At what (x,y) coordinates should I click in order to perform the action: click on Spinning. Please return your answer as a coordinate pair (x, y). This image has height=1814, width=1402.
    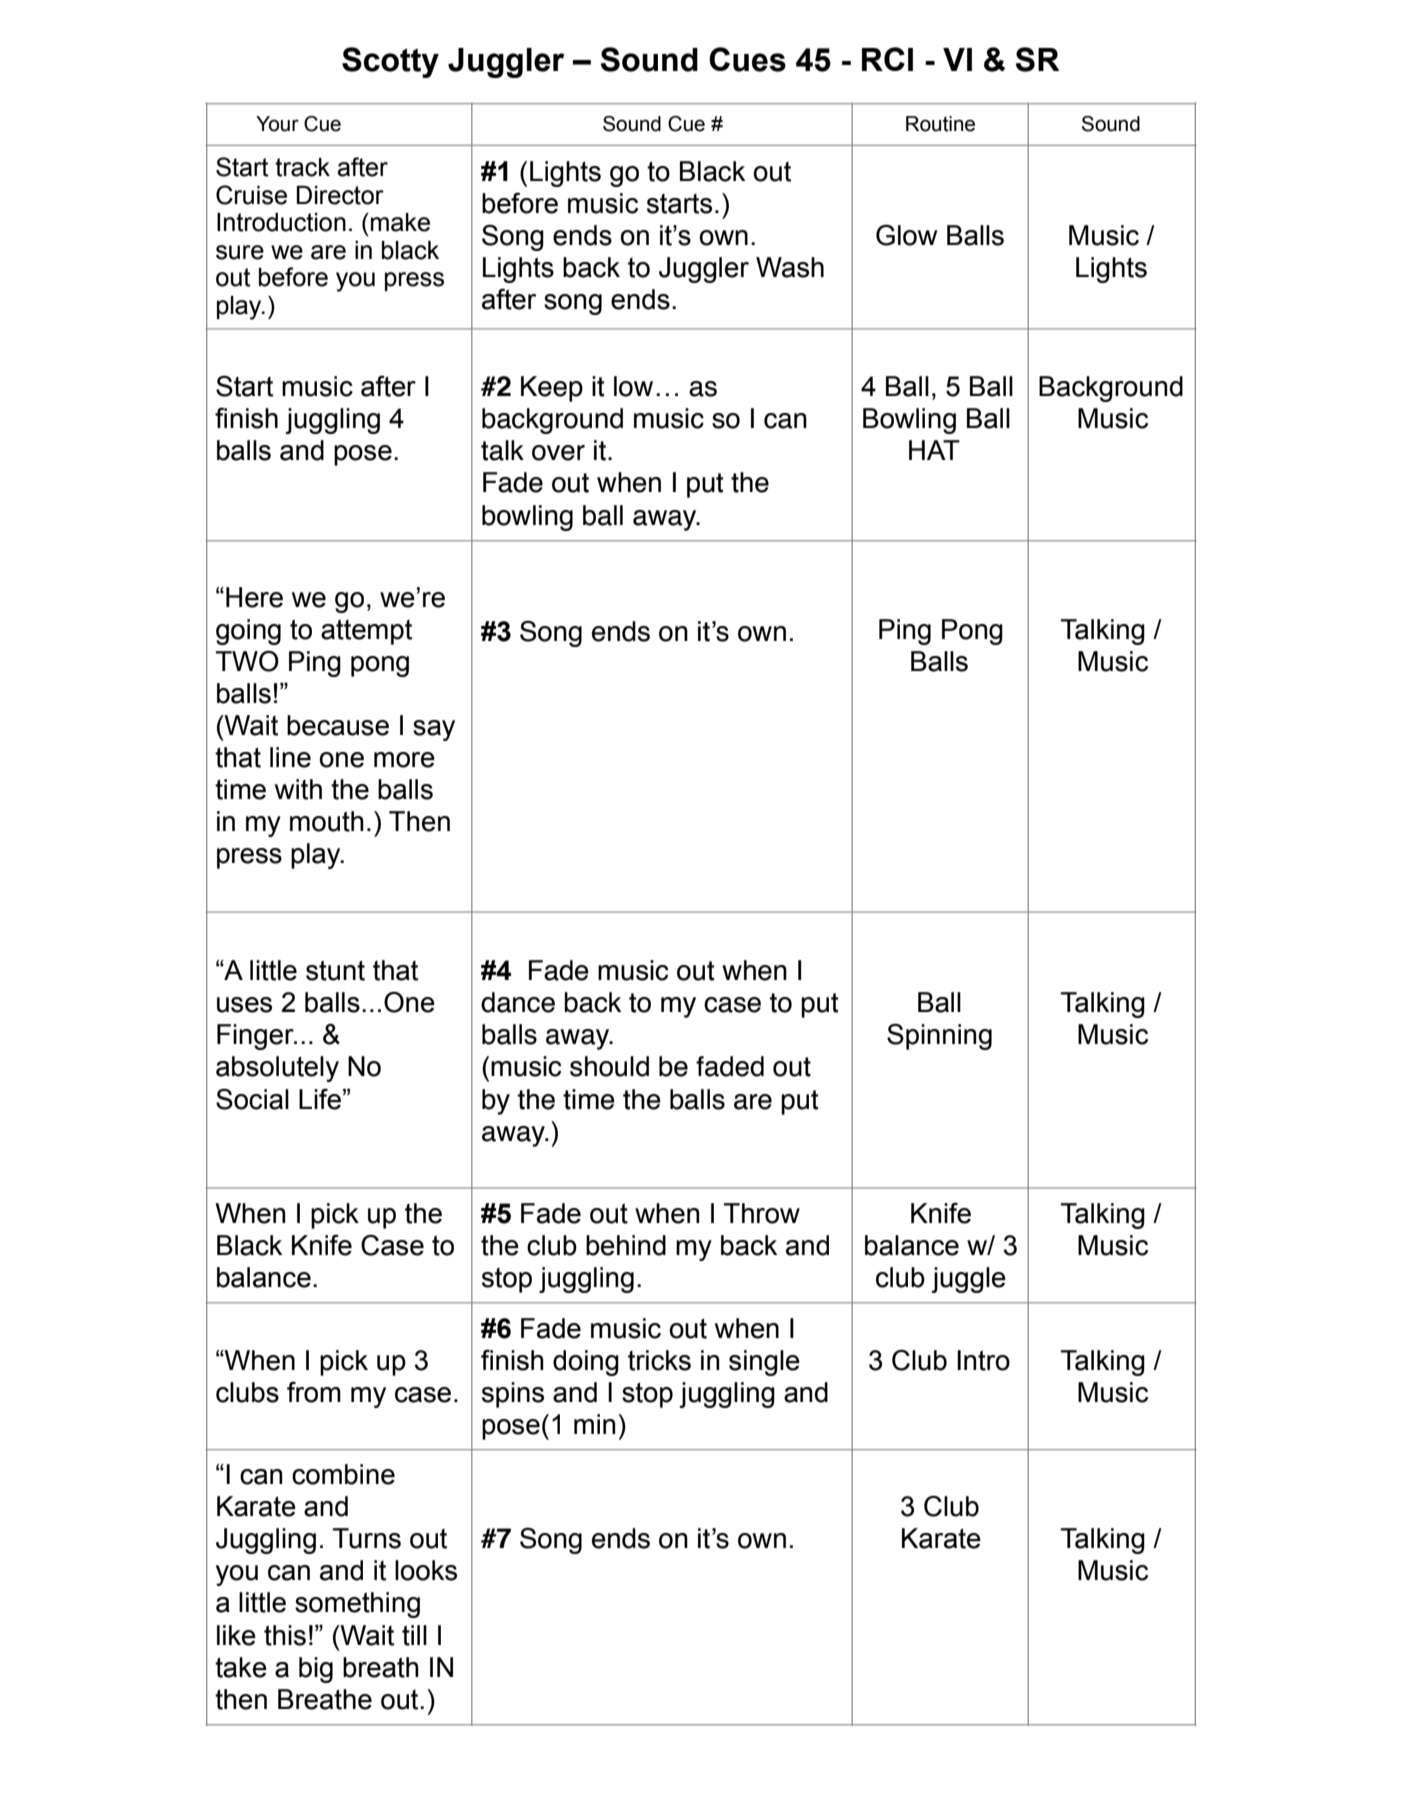
    Looking at the image, I should click on (939, 1036).
